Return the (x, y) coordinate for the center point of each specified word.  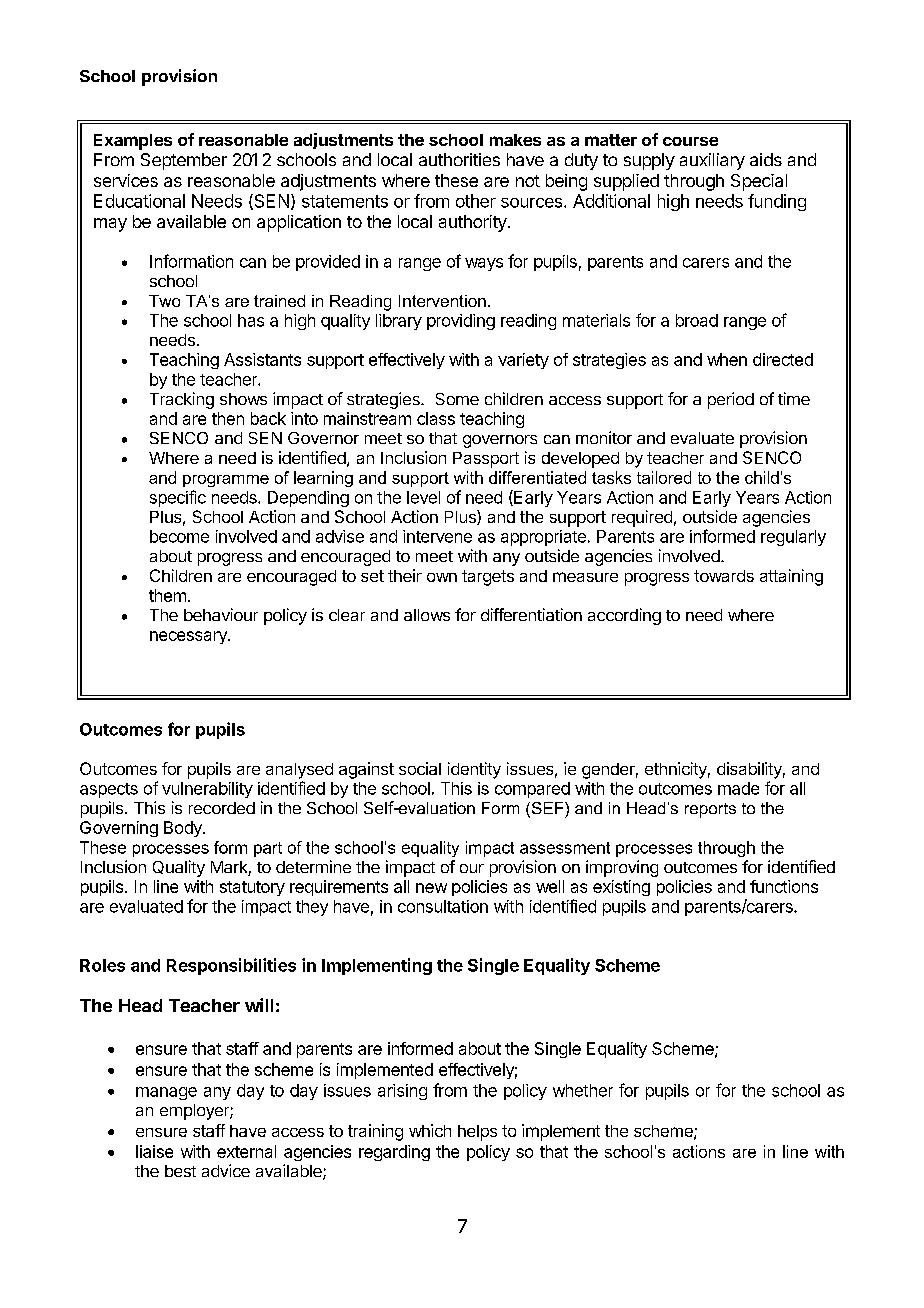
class (436, 418)
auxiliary (712, 161)
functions (784, 886)
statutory (252, 888)
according (624, 616)
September (184, 161)
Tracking (182, 400)
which (430, 1130)
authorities (459, 159)
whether (583, 1090)
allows (427, 615)
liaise (154, 1151)
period (731, 400)
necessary (189, 637)
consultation (443, 906)
